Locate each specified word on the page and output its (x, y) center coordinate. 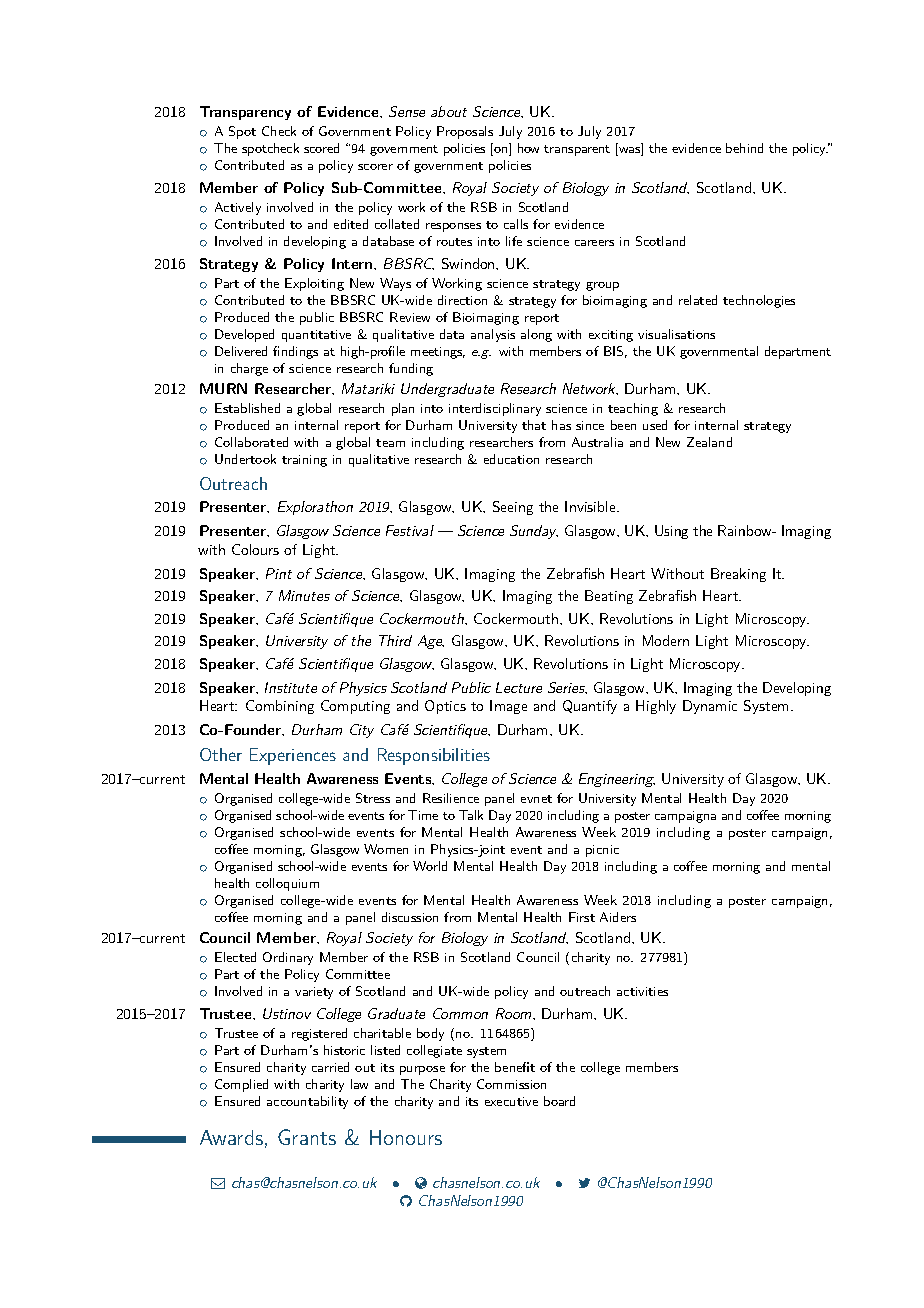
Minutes (304, 595)
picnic (602, 851)
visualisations (676, 334)
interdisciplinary (495, 409)
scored (321, 148)
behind (744, 148)
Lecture (519, 687)
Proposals (465, 132)
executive (511, 1101)
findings (295, 352)
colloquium (287, 884)
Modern (666, 640)
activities (642, 991)
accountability (307, 1102)
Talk (471, 815)
